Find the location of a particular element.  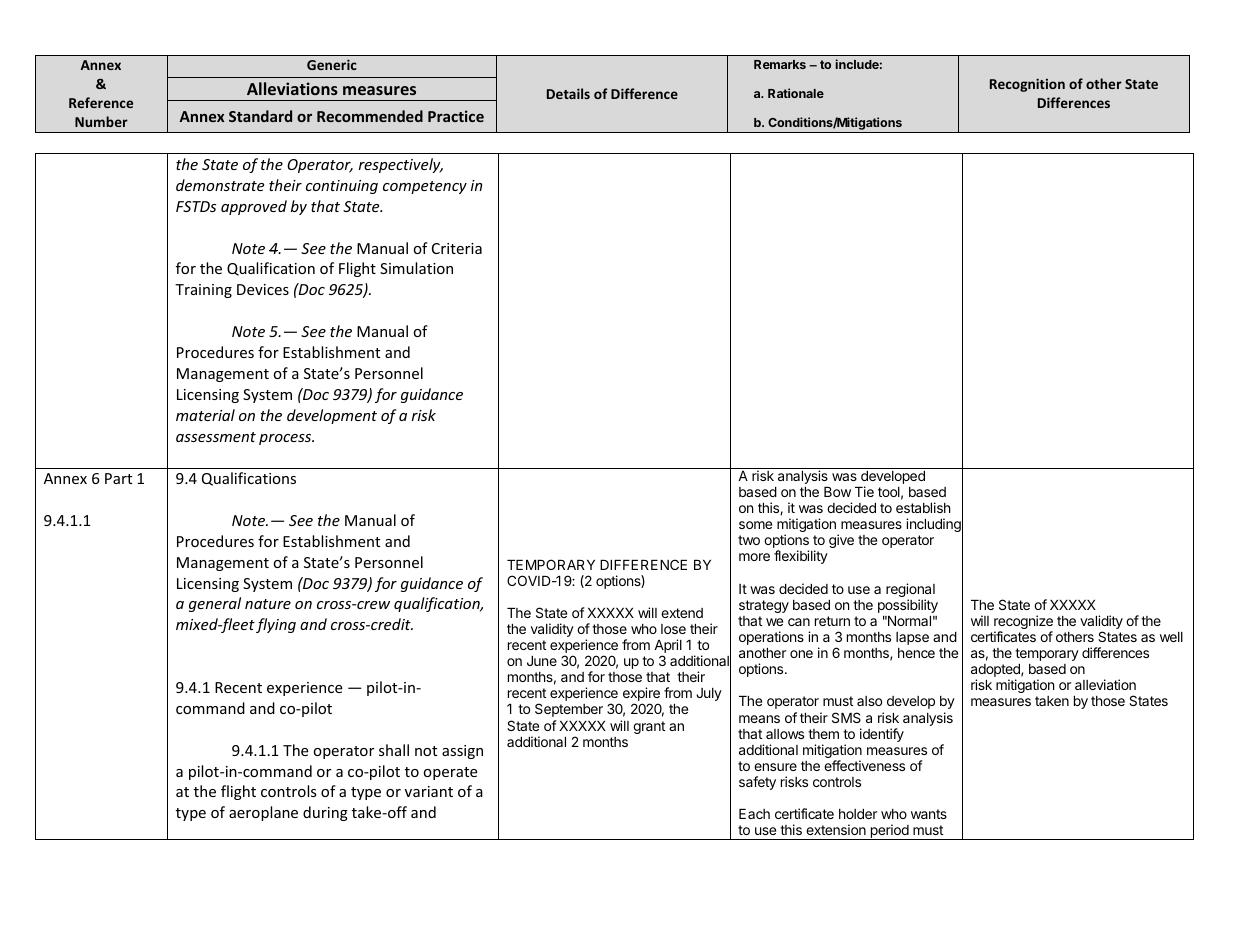

flying is located at coordinates (276, 625).
